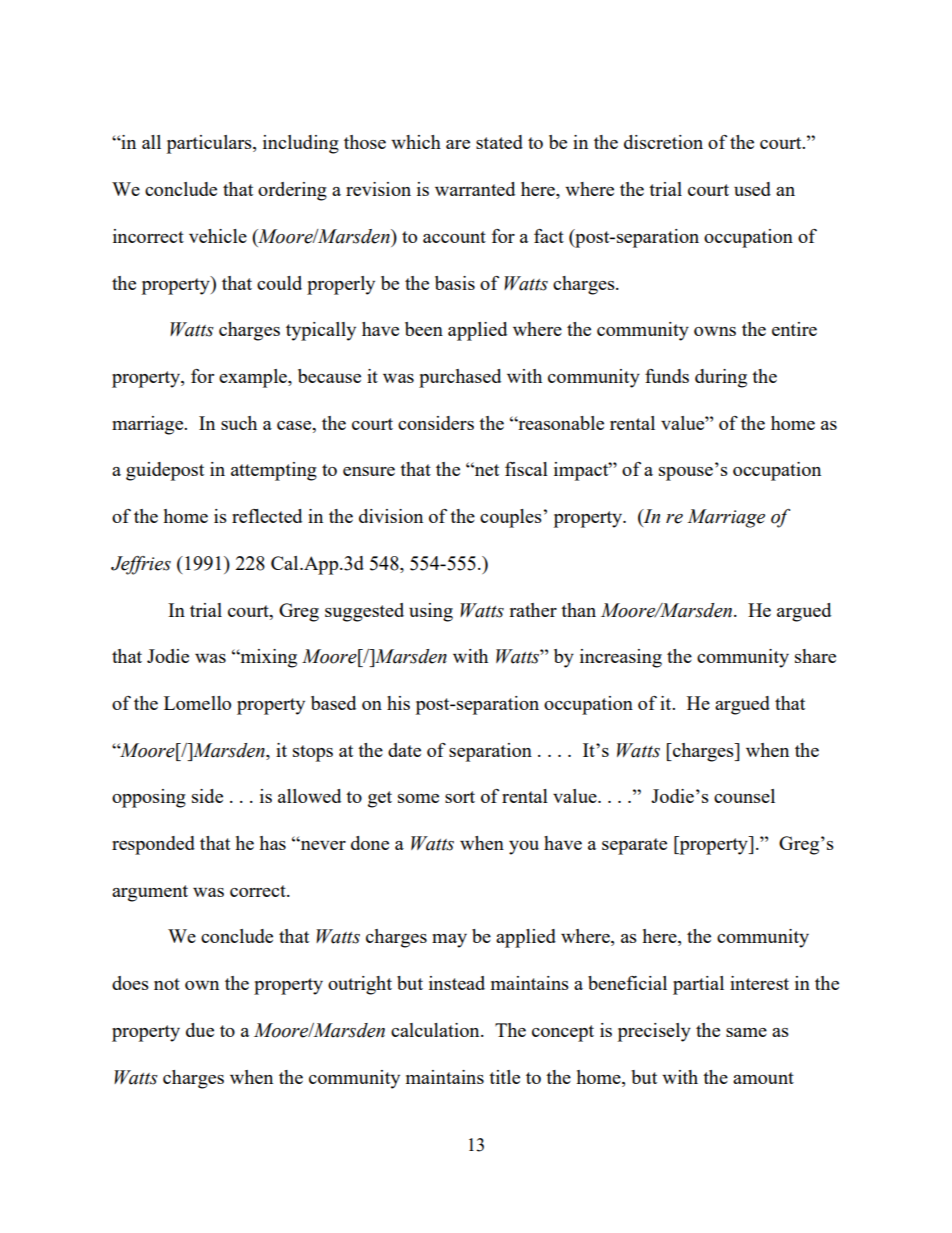  I want to click on Jeffries, so click(141, 565).
